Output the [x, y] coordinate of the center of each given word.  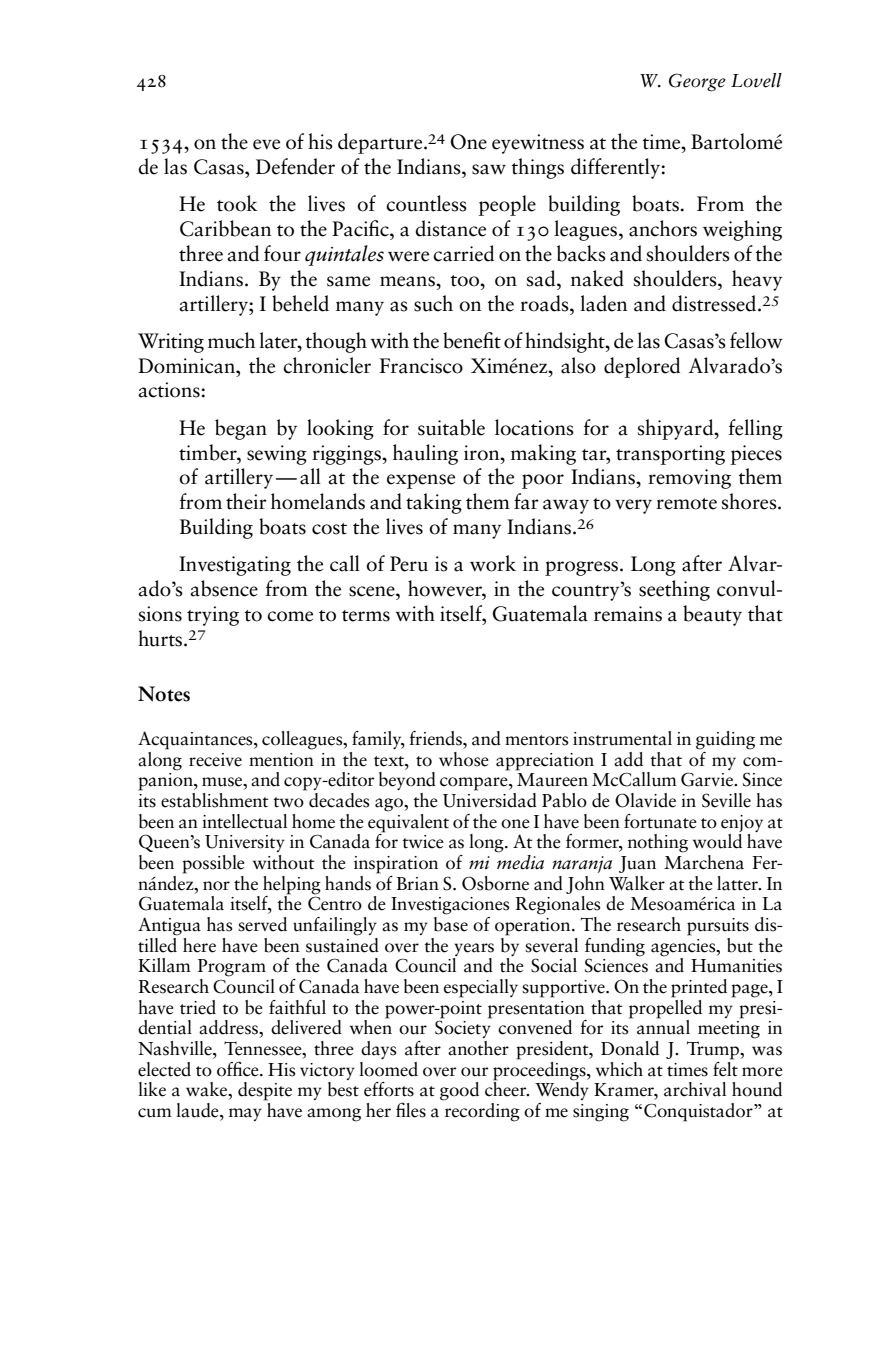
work [493, 563]
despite [265, 1091]
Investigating [235, 566]
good [459, 1091]
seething [674, 590]
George [697, 82]
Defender [295, 166]
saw [489, 169]
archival [695, 1089]
